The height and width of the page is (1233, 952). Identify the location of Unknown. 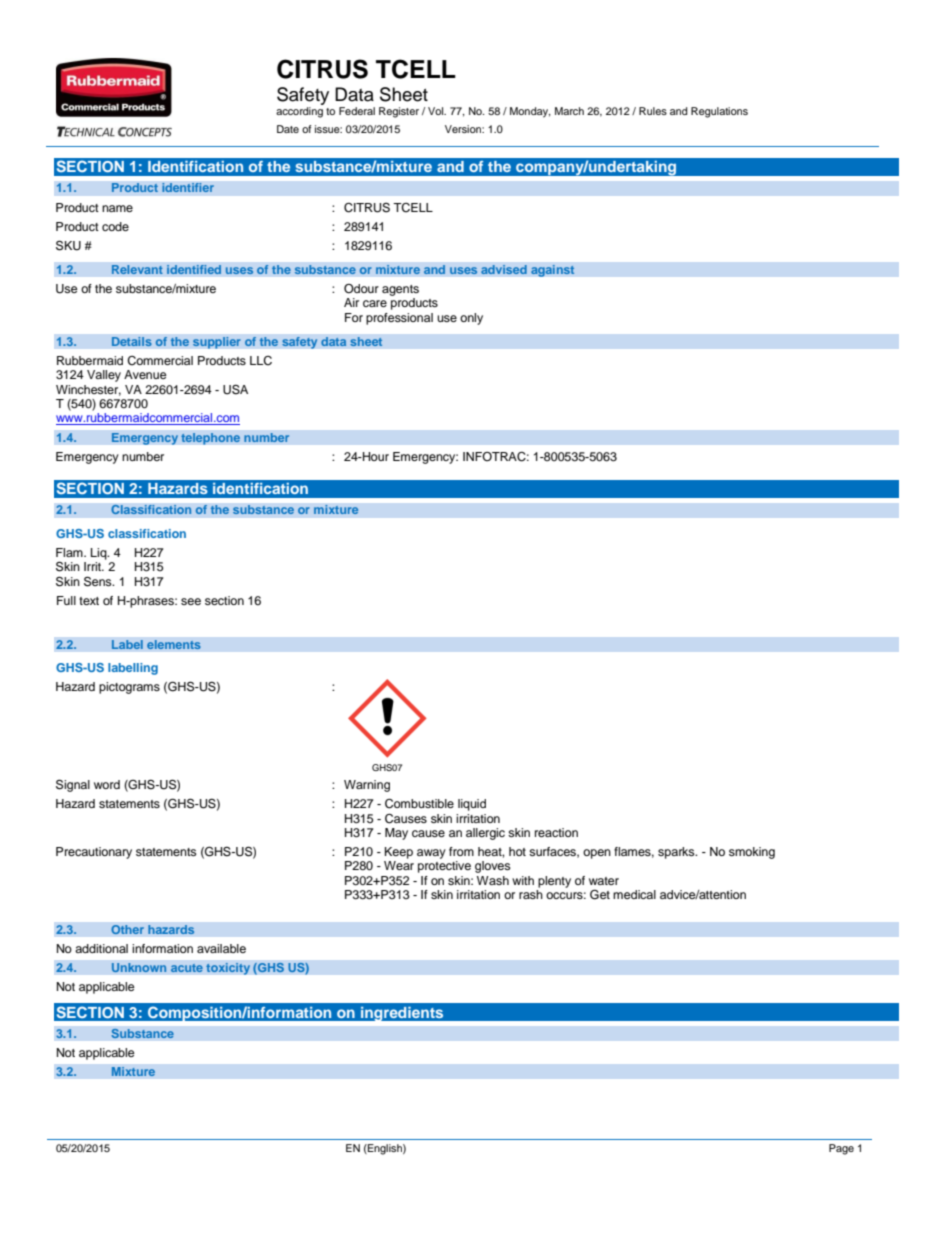
(139, 968).
